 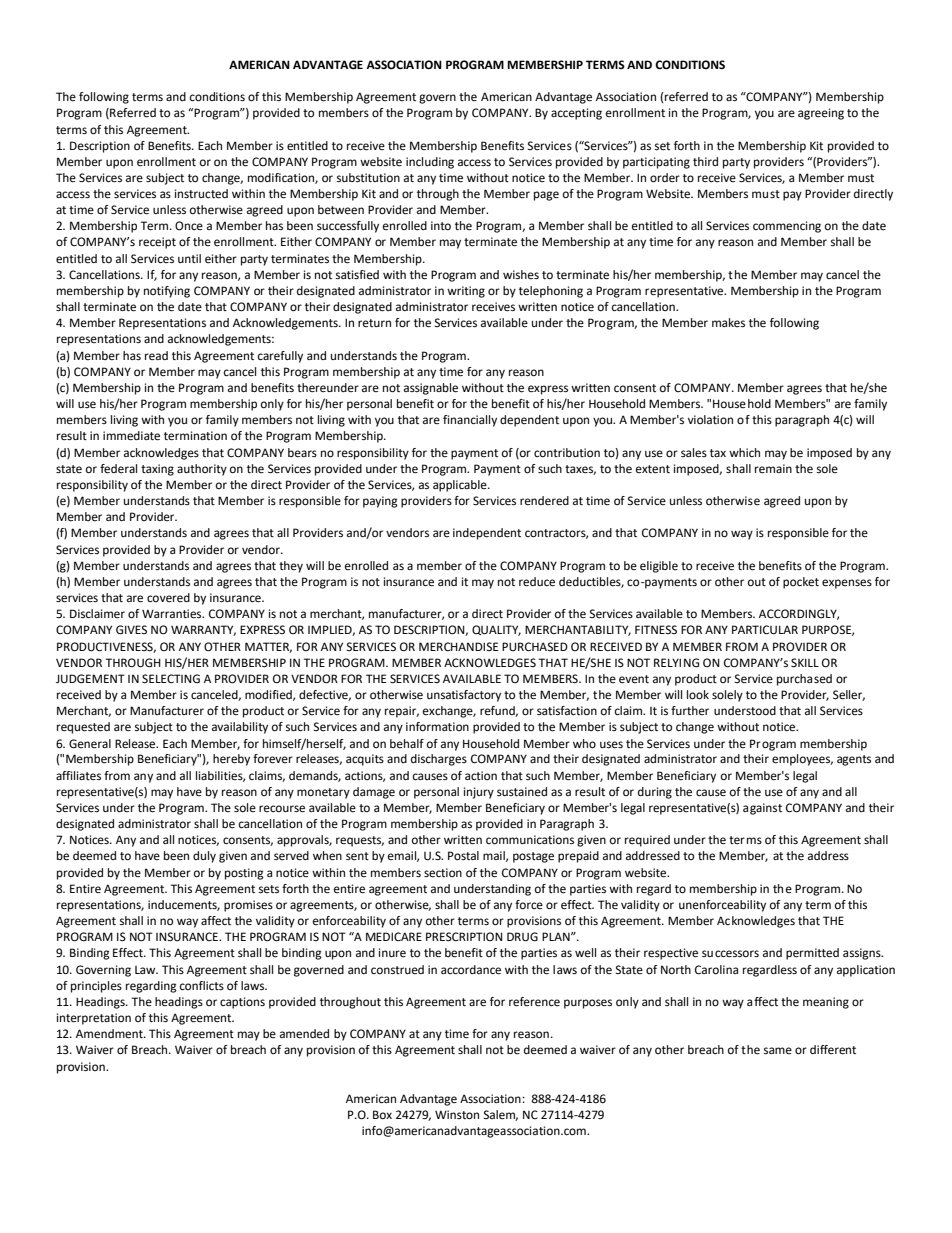 I want to click on PARTICULAR, so click(x=765, y=630).
